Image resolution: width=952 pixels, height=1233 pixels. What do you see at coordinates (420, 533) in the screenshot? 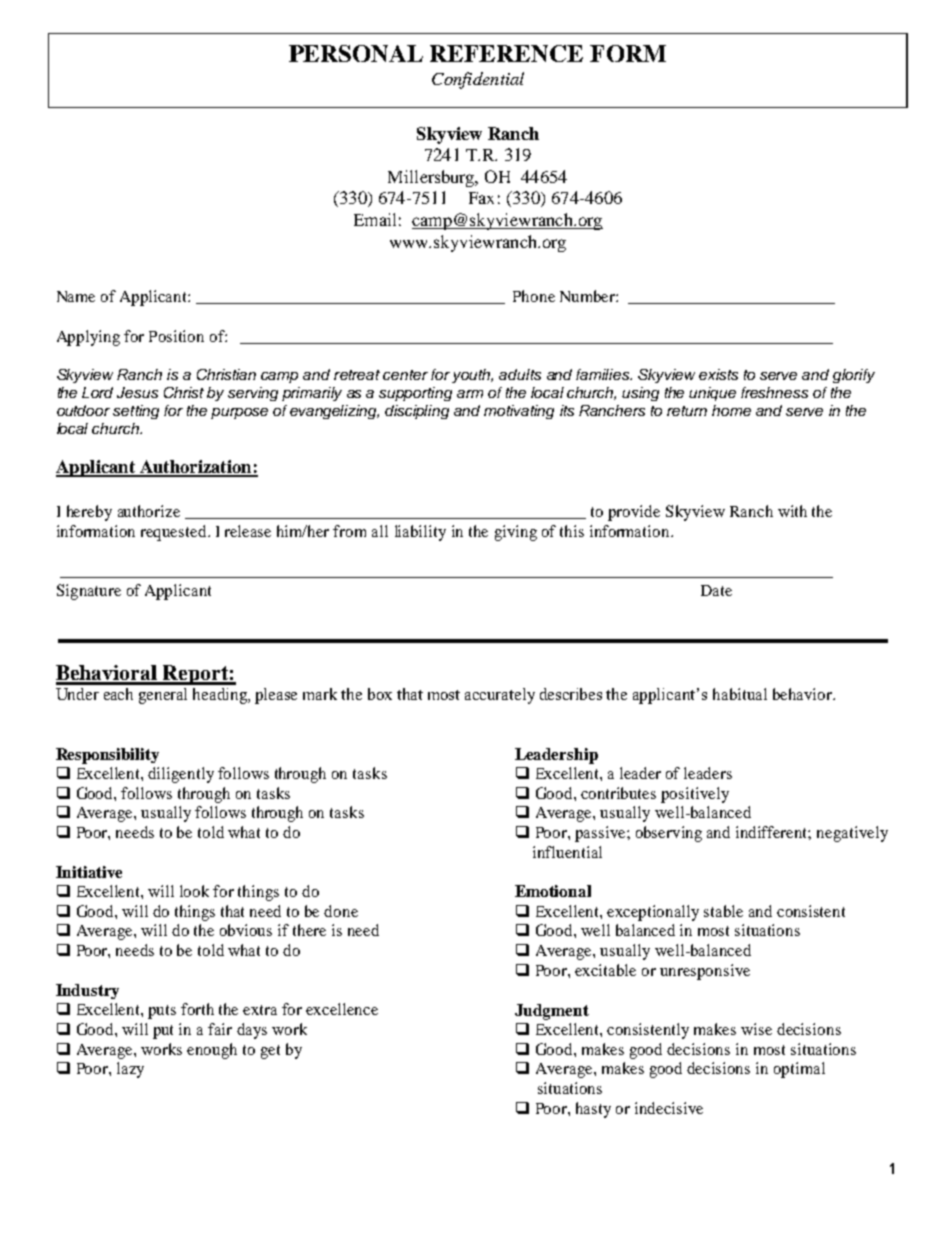
I see `liability` at bounding box center [420, 533].
